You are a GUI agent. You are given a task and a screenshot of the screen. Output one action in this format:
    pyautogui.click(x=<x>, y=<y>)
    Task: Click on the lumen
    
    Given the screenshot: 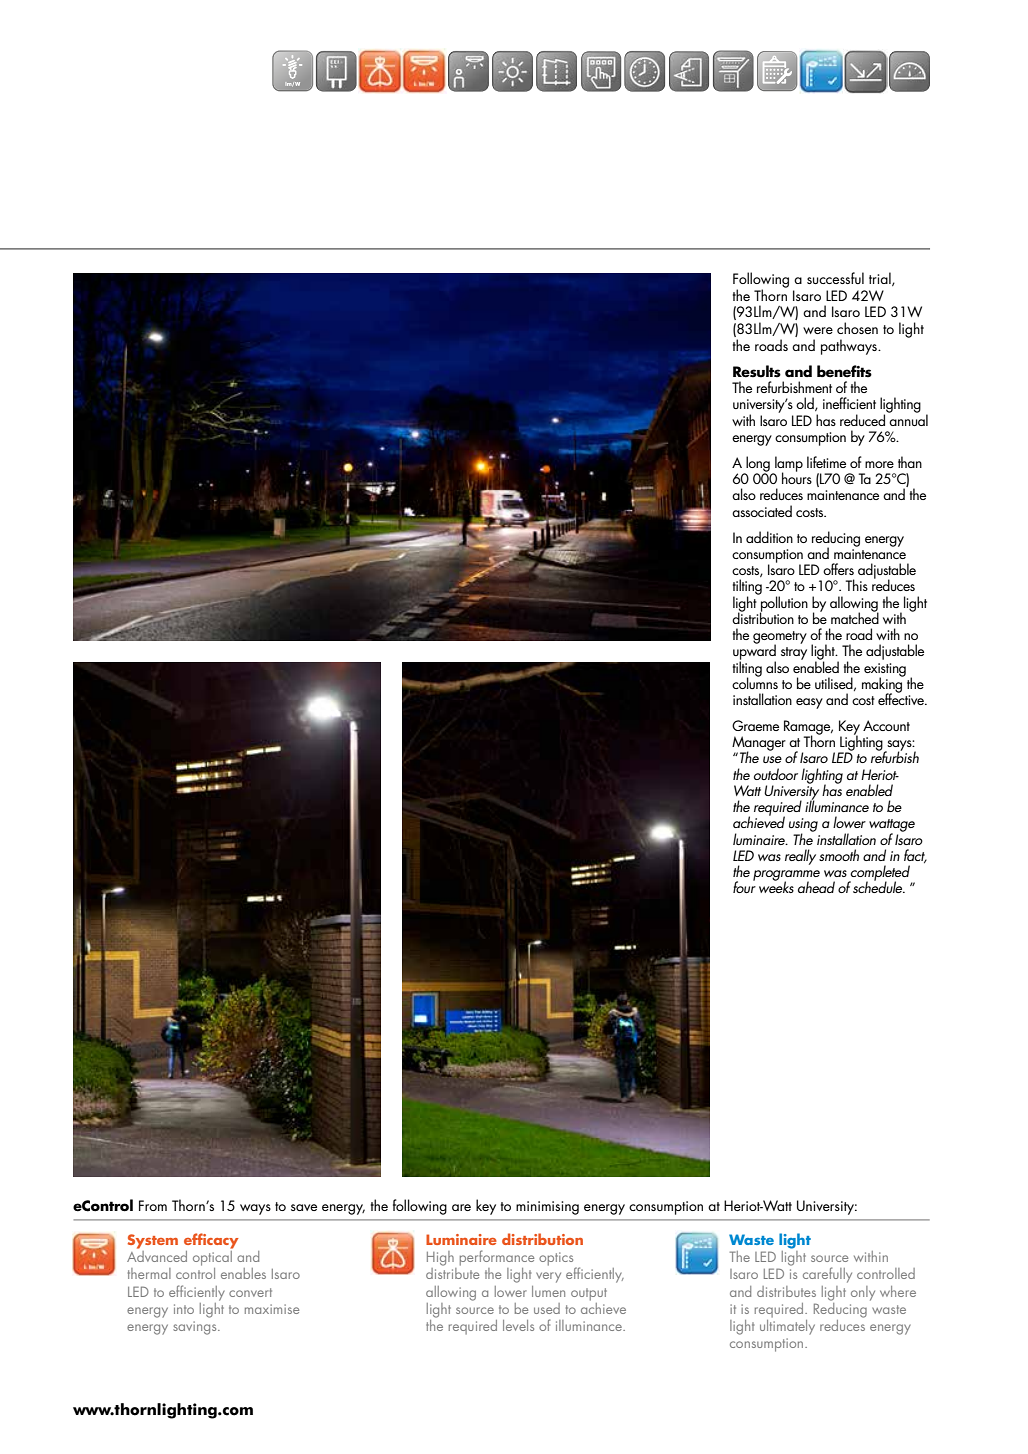 What is the action you would take?
    pyautogui.click(x=548, y=1291)
